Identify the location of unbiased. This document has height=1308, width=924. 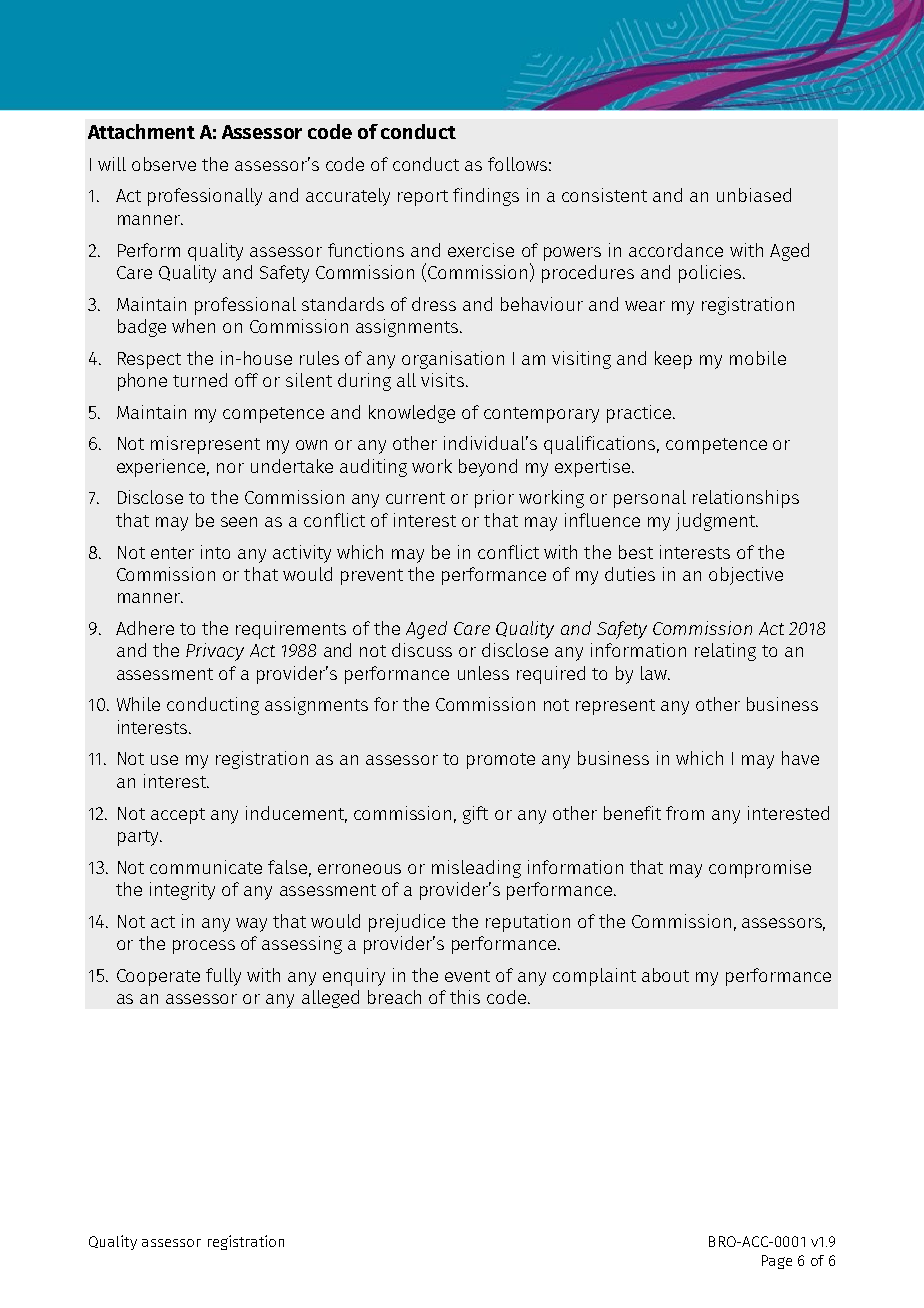
(754, 195).
